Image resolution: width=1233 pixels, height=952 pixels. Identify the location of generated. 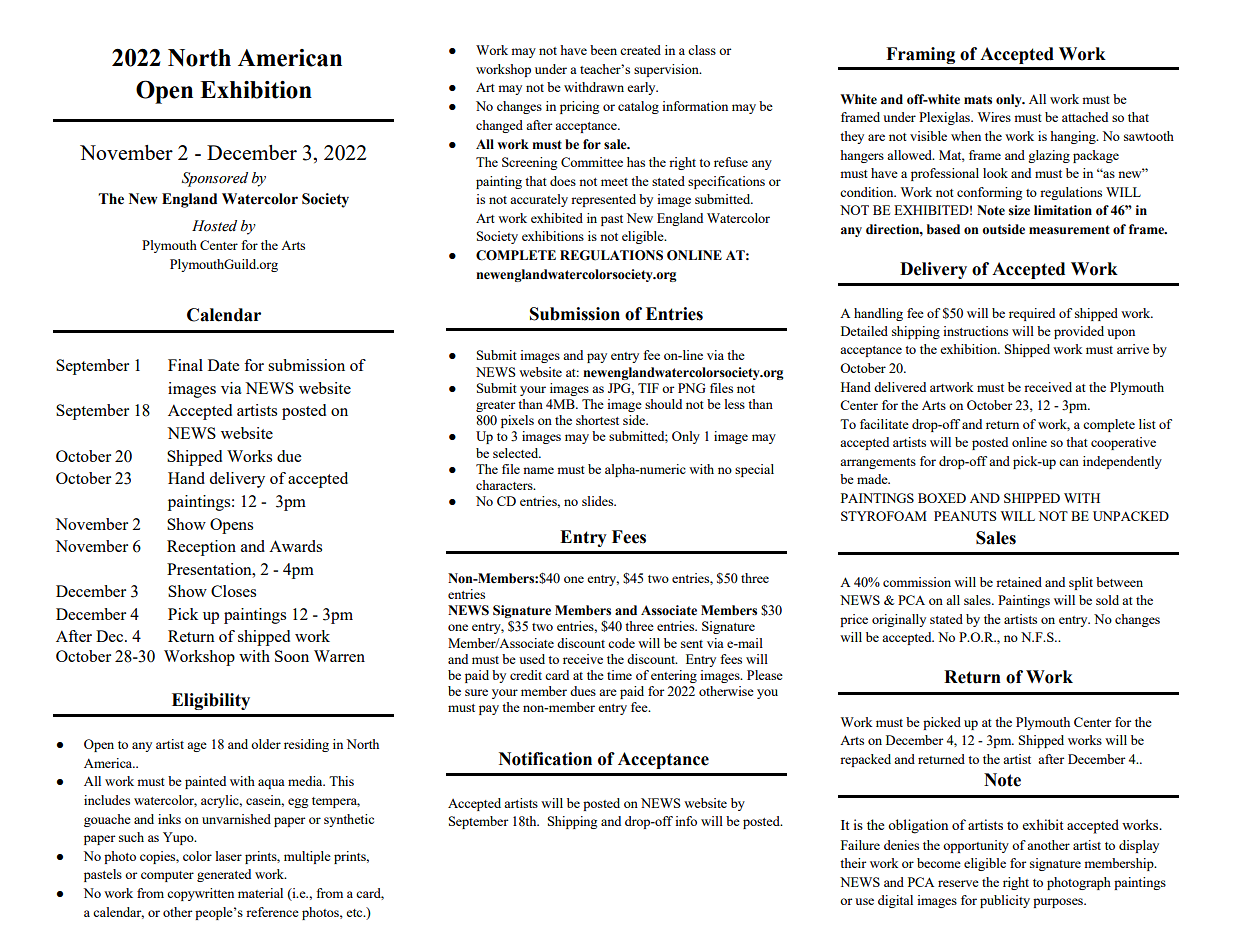
(224, 875).
